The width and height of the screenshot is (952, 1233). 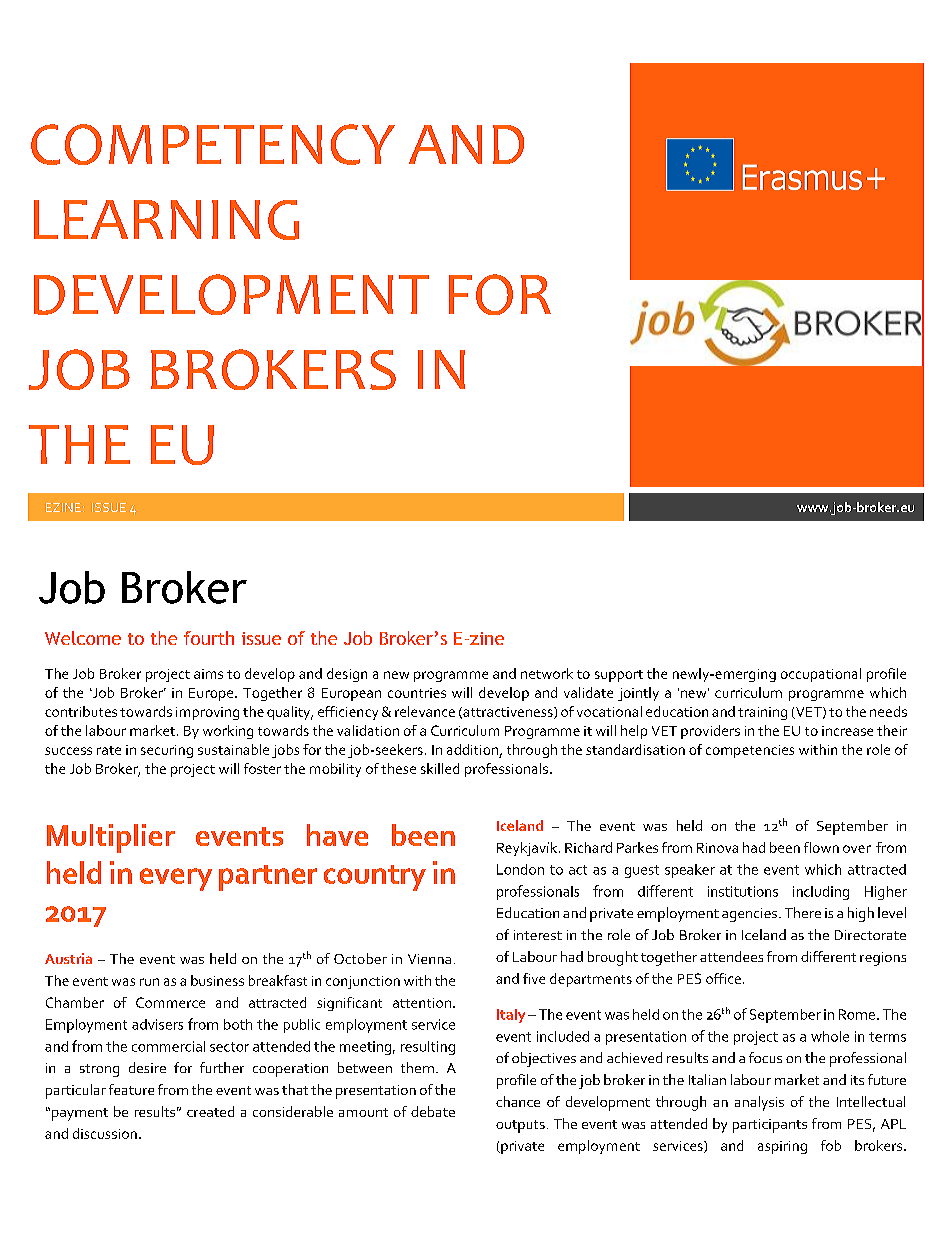 What do you see at coordinates (213, 144) in the screenshot?
I see `COMPETENCY` at bounding box center [213, 144].
